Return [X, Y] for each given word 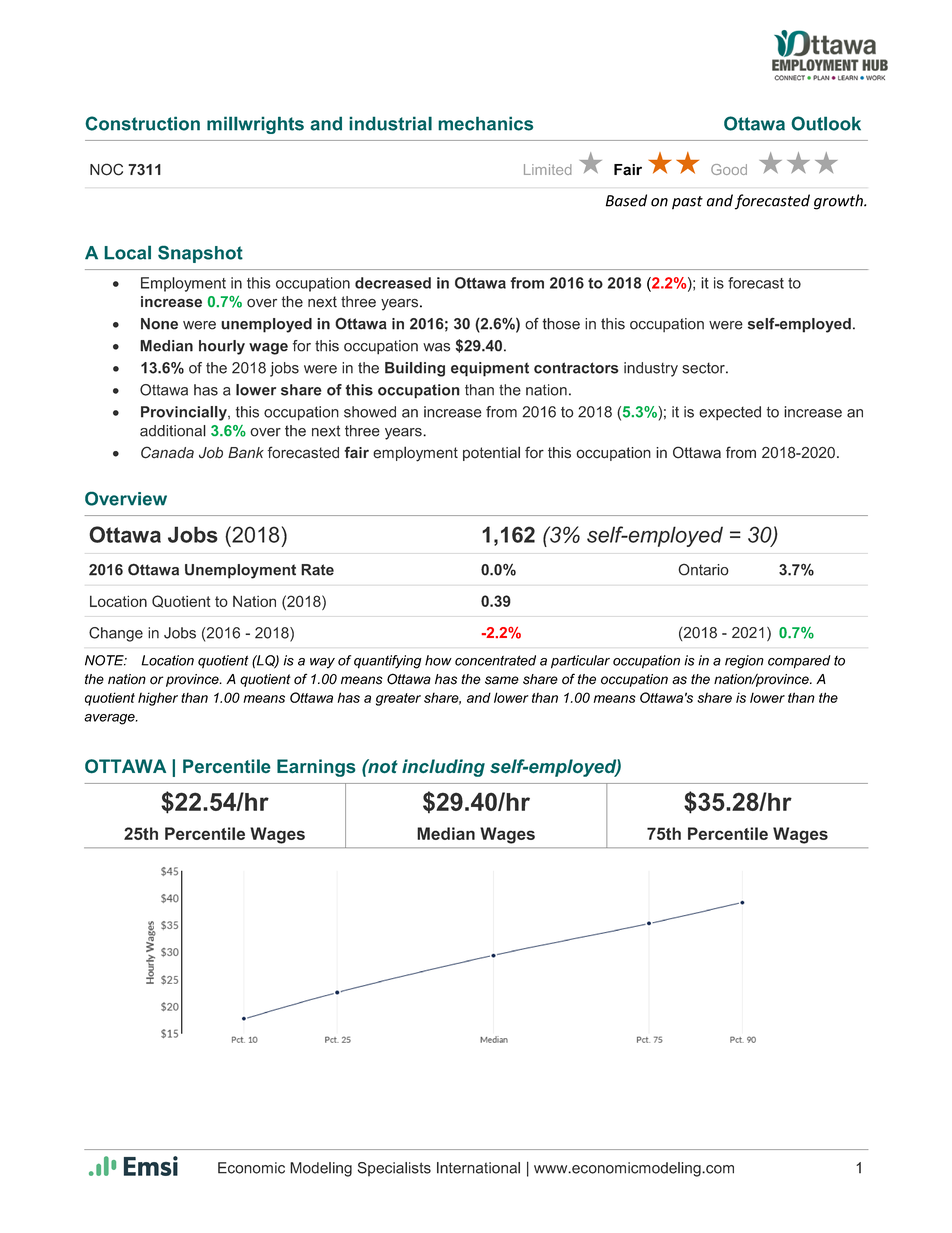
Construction [142, 123]
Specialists [394, 1169]
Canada [167, 452]
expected [730, 413]
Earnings [316, 768]
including [443, 768]
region [744, 662]
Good [729, 169]
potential [491, 453]
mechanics [485, 123]
